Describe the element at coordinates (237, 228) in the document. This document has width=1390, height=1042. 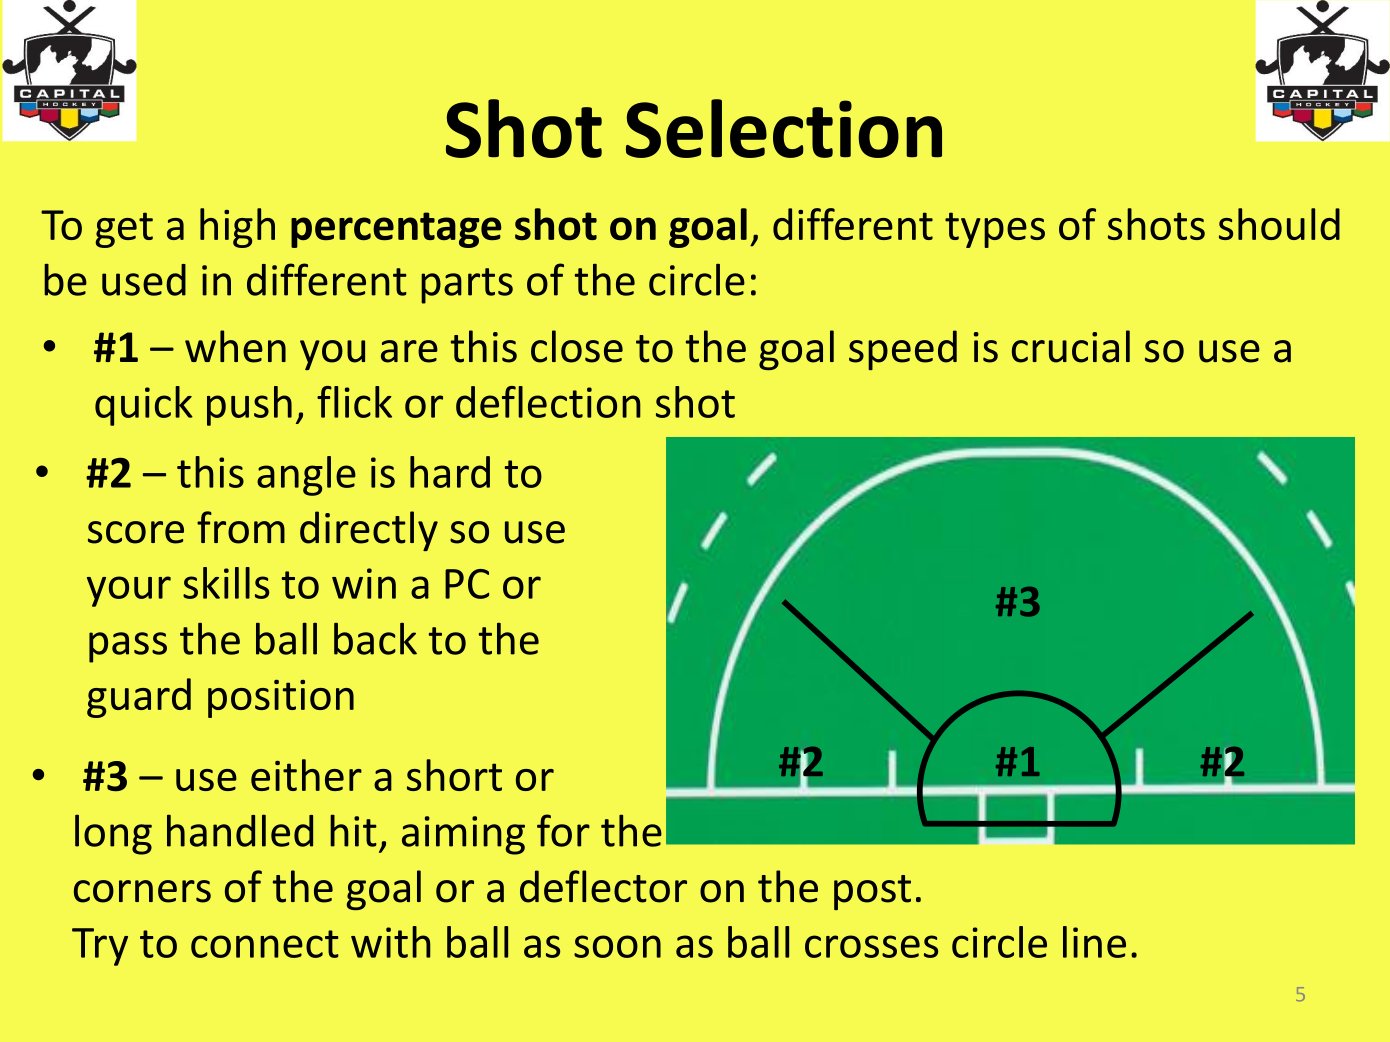
I see `high` at that location.
